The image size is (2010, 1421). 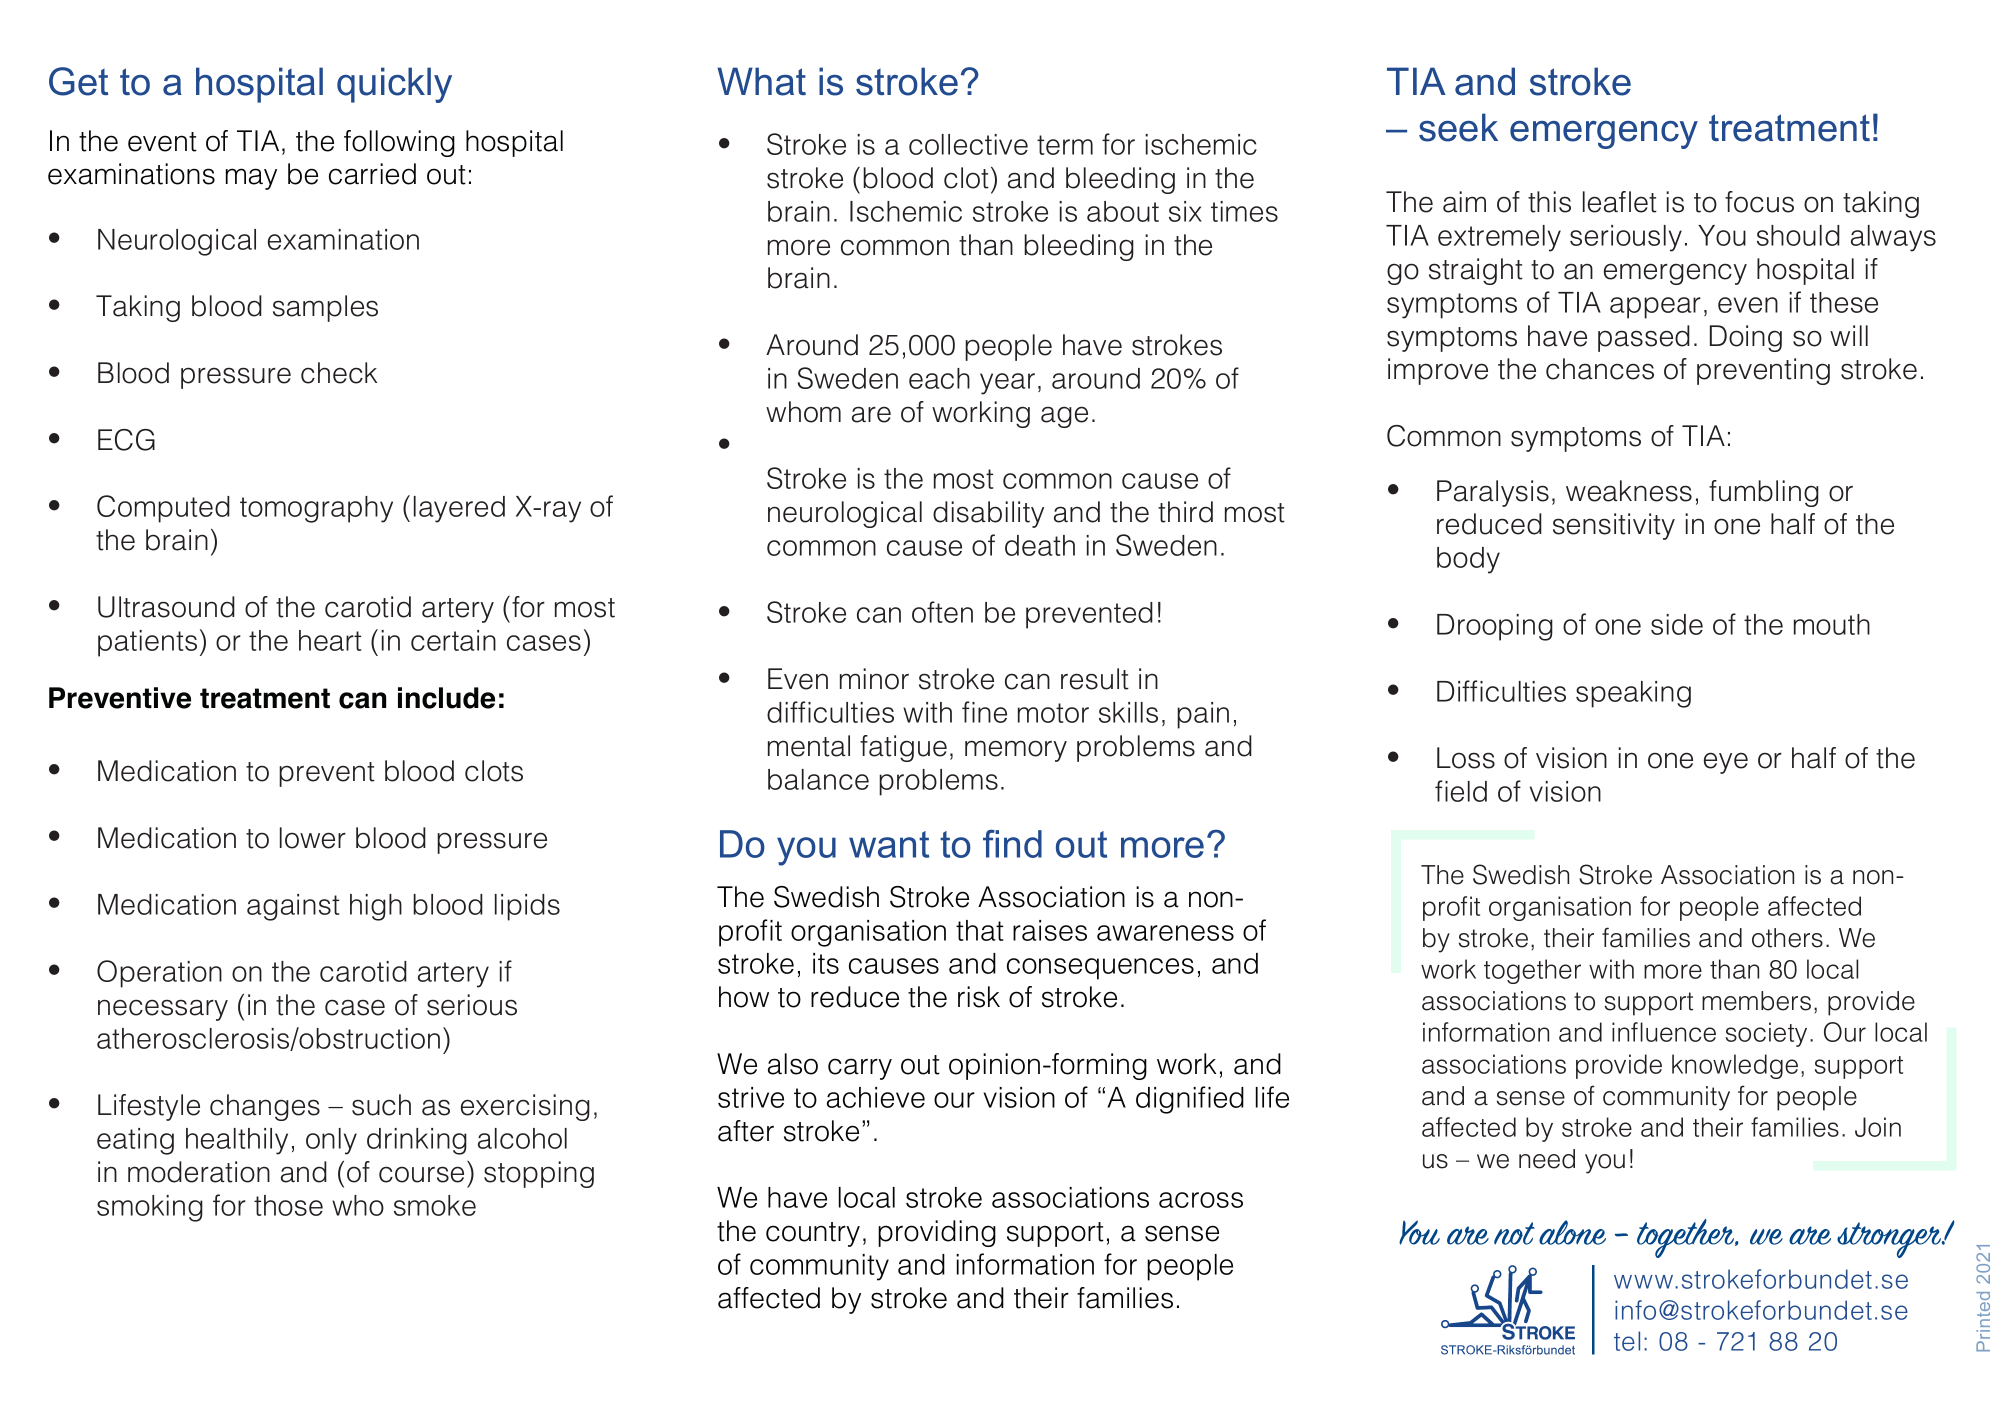 I want to click on collective, so click(x=968, y=144).
